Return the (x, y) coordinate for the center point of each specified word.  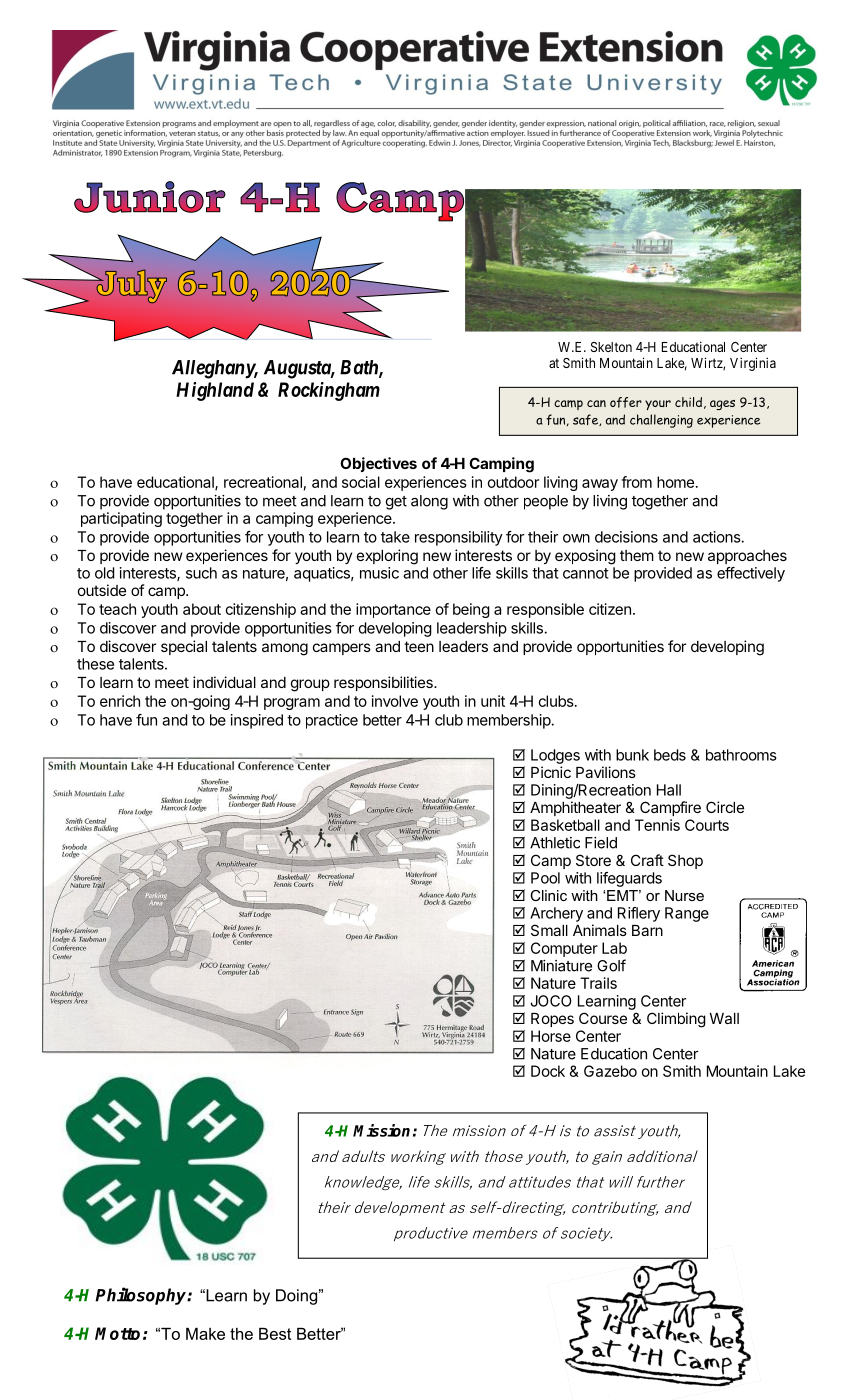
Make (205, 1334)
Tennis (657, 825)
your (658, 405)
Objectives (378, 464)
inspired (257, 721)
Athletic (555, 843)
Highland (215, 391)
